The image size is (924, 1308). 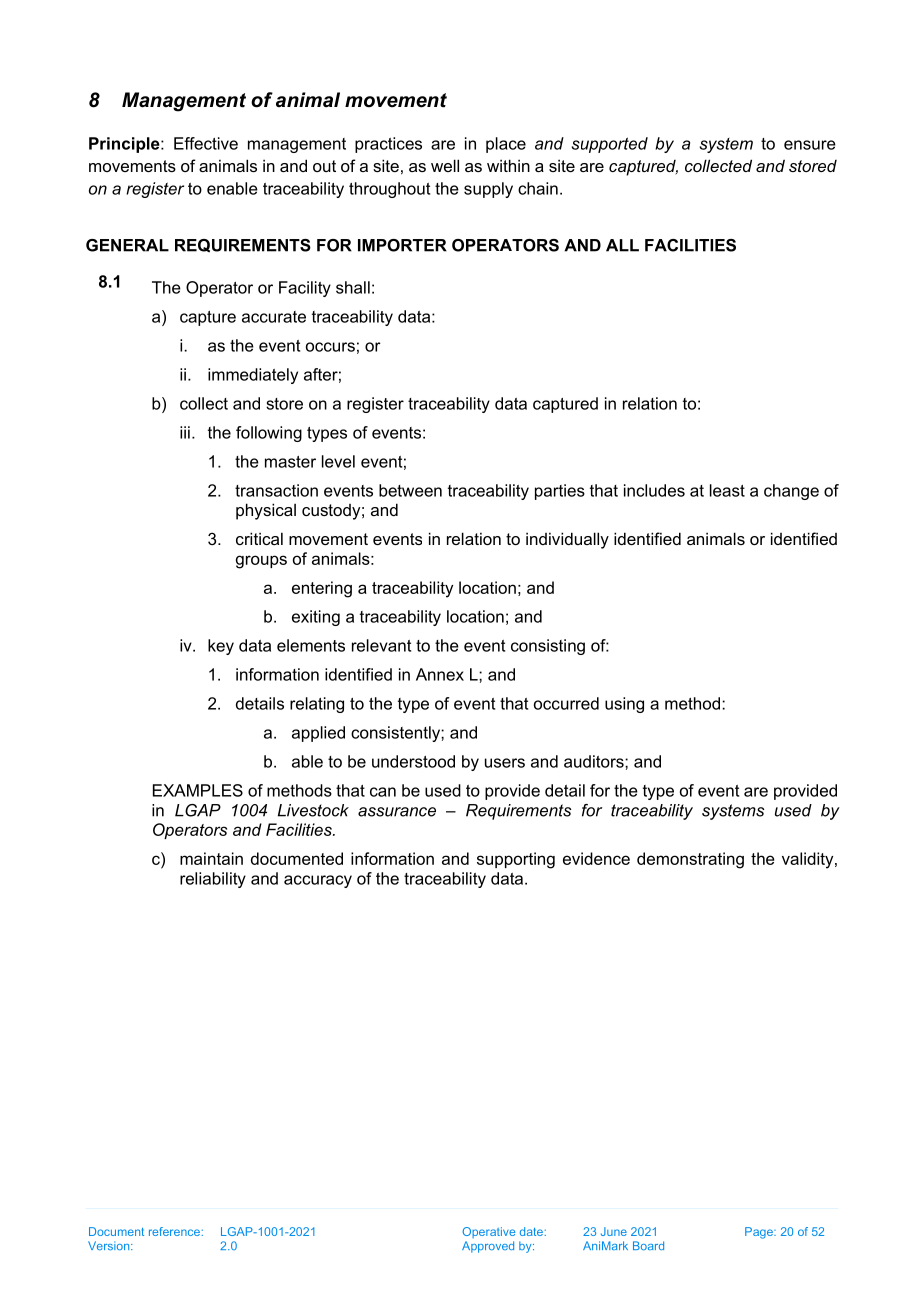 I want to click on least, so click(x=727, y=490).
